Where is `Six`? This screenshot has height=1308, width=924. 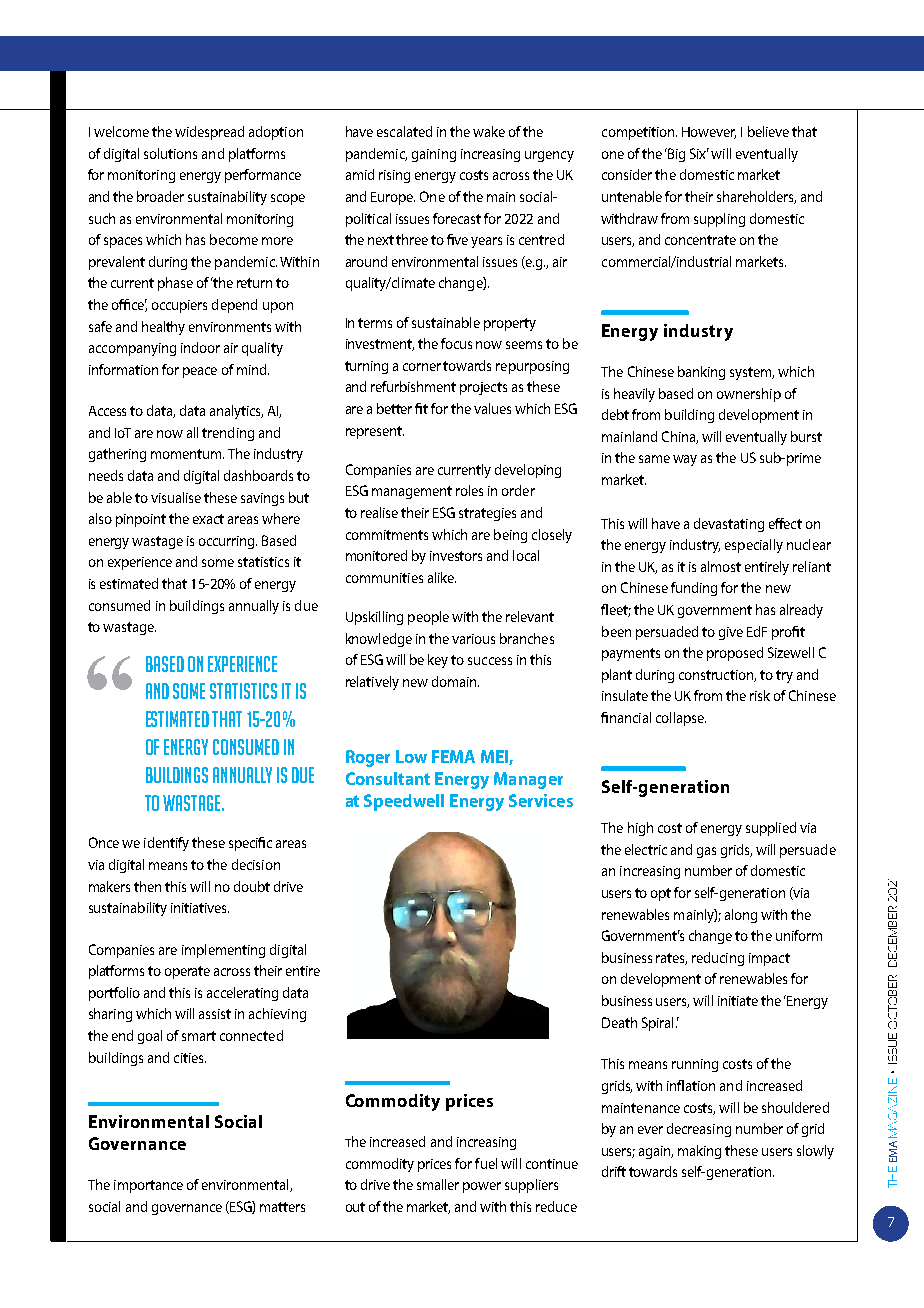
Six is located at coordinates (699, 153).
